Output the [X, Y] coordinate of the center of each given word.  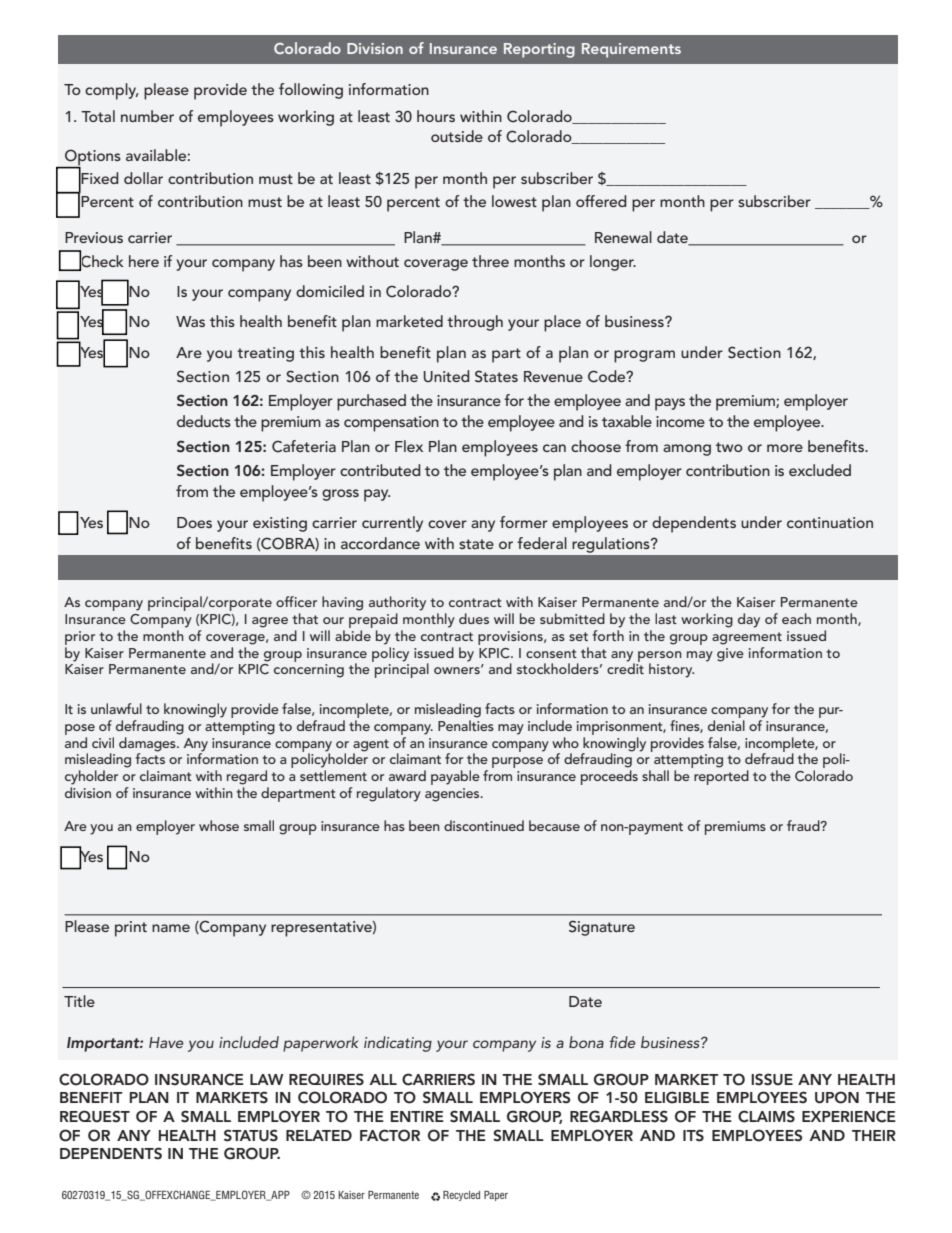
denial [726, 725]
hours [436, 116]
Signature [602, 928]
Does [194, 522]
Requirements [631, 50]
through [475, 323]
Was [190, 321]
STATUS [251, 1135]
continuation [830, 522]
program [644, 356]
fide [623, 1042]
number [147, 116]
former [524, 522]
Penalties [466, 725]
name [171, 928]
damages [148, 744]
